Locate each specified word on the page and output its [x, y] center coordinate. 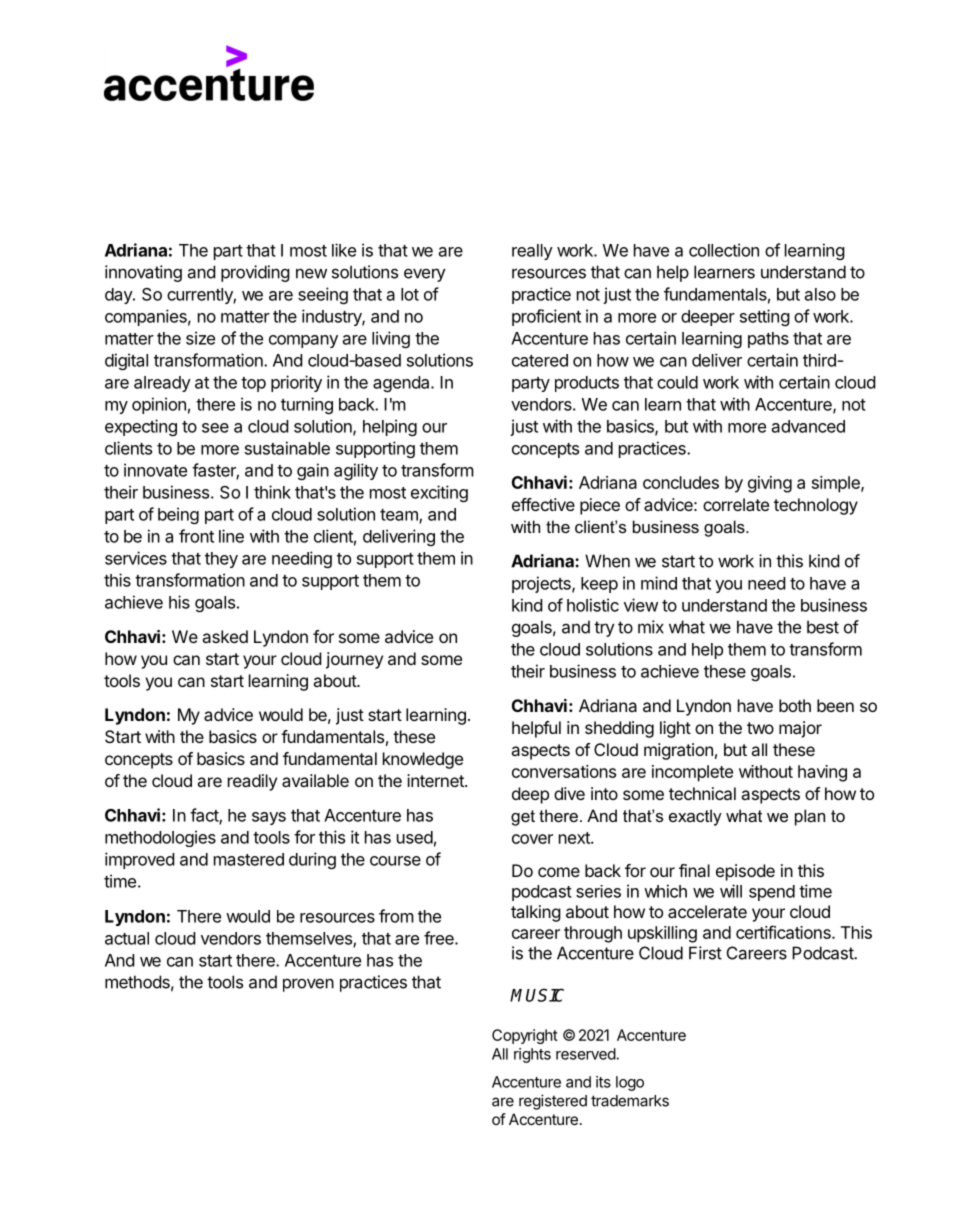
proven [308, 985]
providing [255, 273]
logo [630, 1083]
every [425, 275]
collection [724, 250]
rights [532, 1055]
